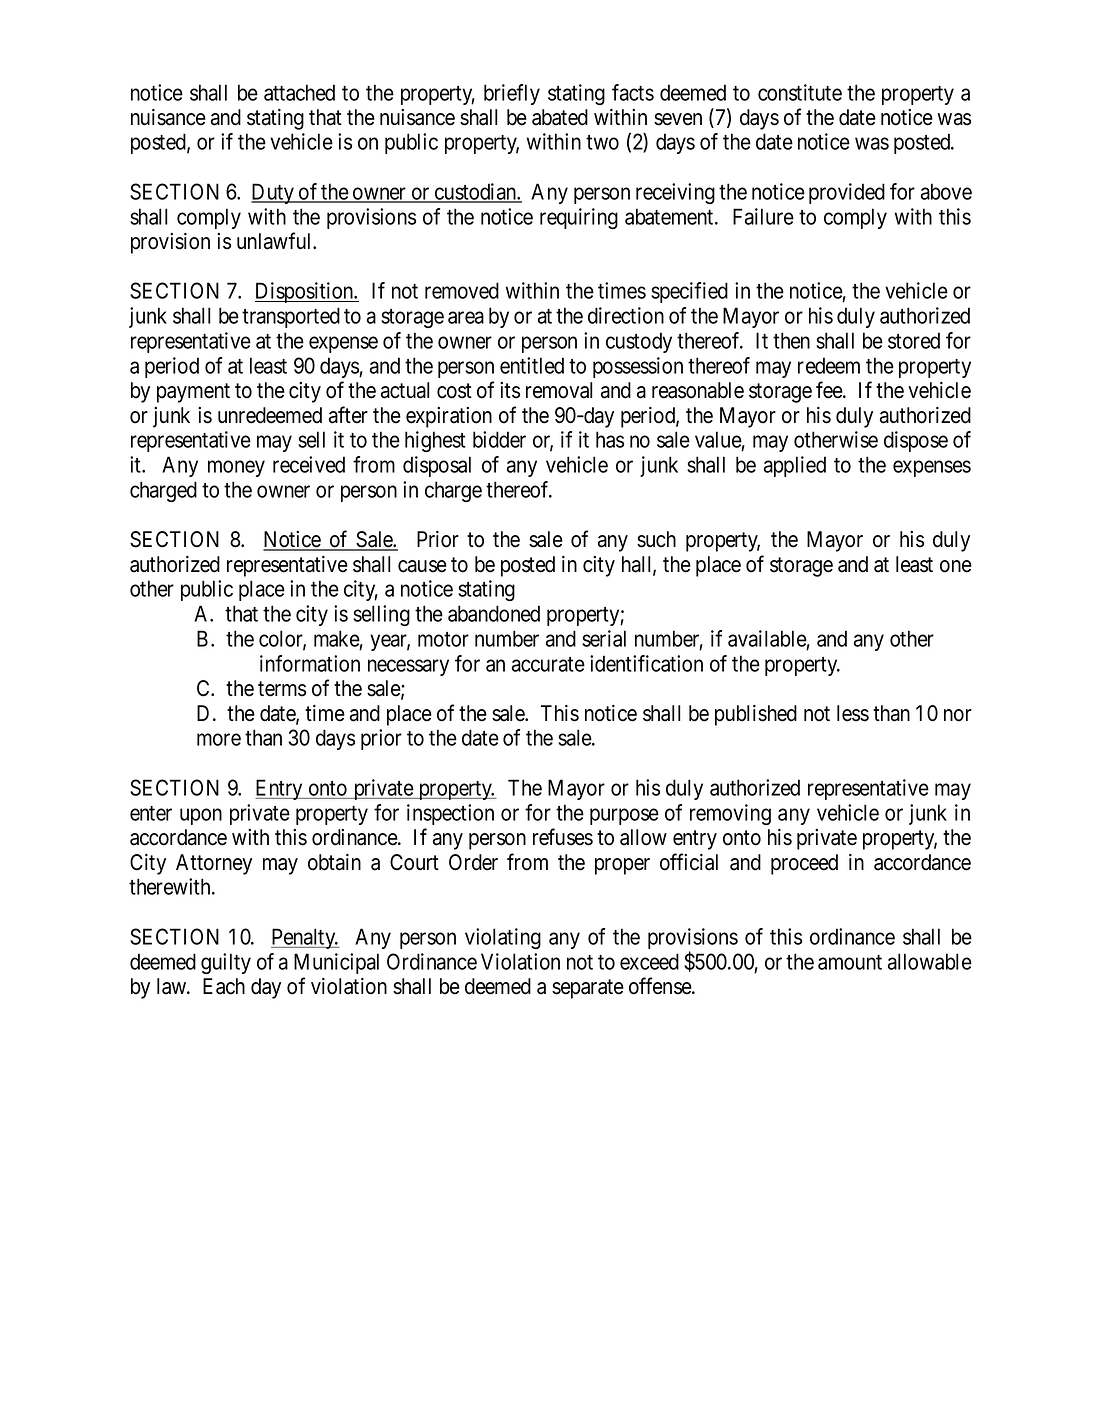 The width and height of the image is (1101, 1425). What do you see at coordinates (201, 816) in the image?
I see `upon` at bounding box center [201, 816].
